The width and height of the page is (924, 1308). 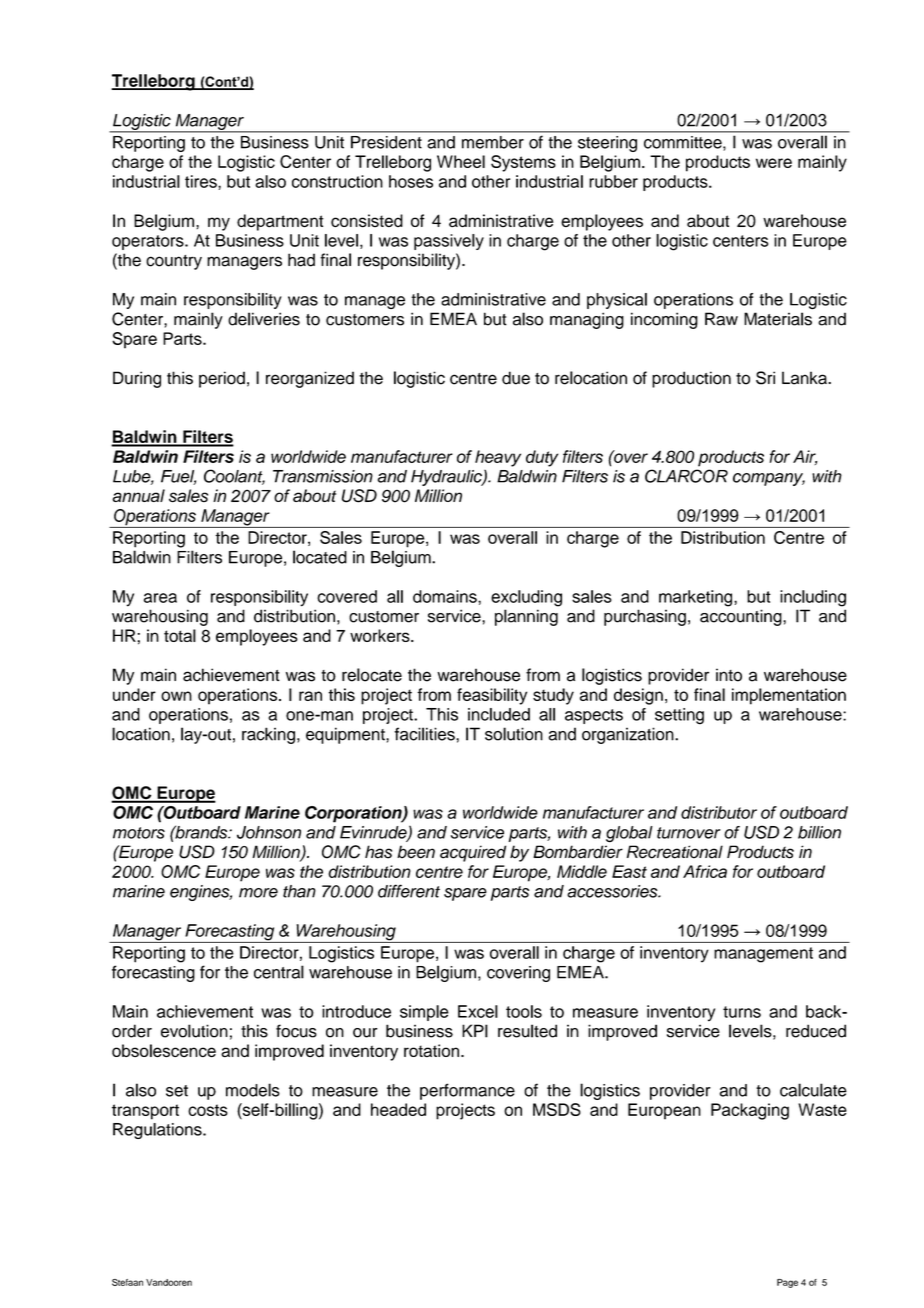 I want to click on were, so click(x=774, y=163).
